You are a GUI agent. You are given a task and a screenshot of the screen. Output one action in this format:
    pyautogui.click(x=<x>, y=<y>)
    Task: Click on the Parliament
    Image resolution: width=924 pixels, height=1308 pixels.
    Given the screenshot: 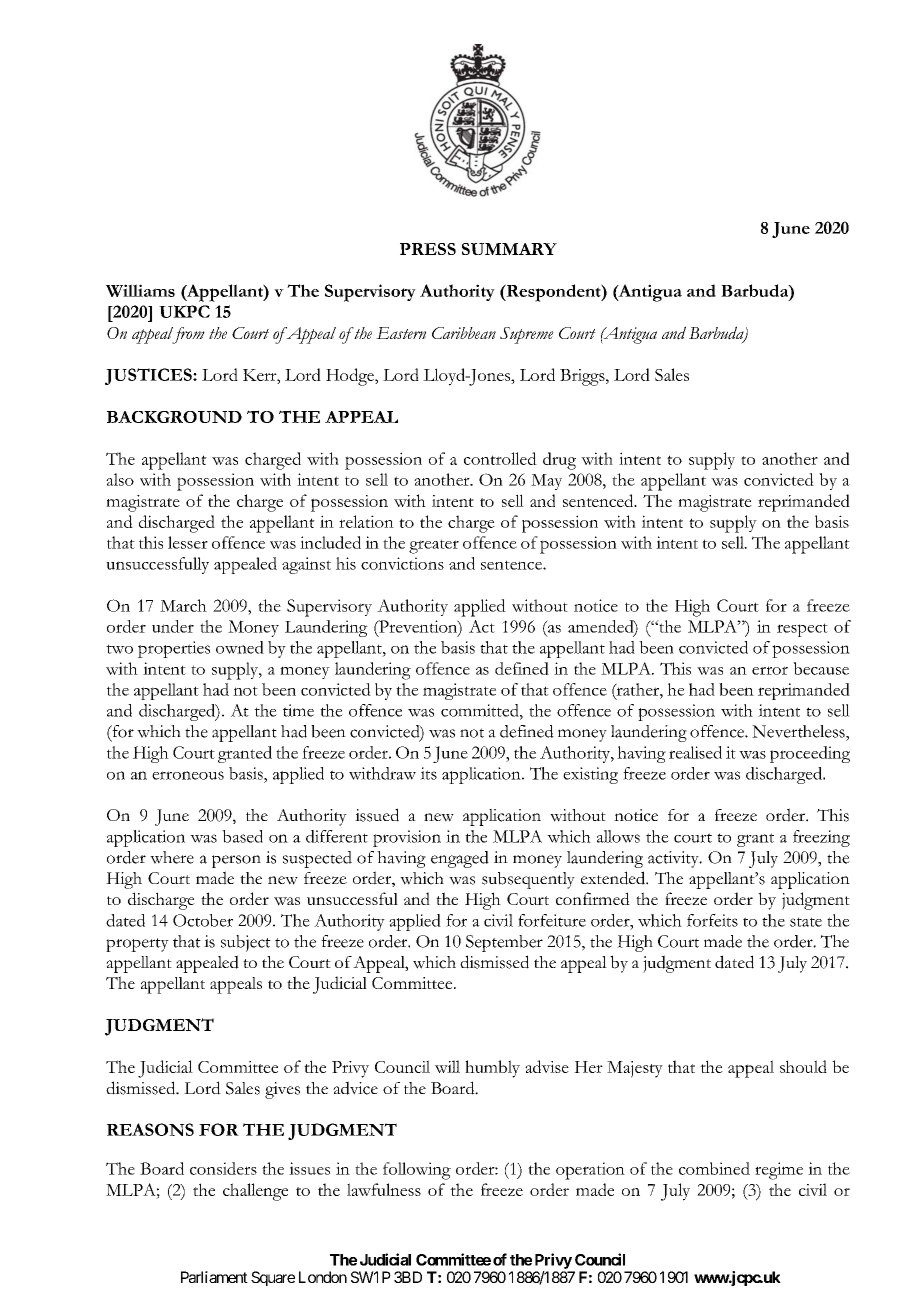 What is the action you would take?
    pyautogui.click(x=214, y=1277)
